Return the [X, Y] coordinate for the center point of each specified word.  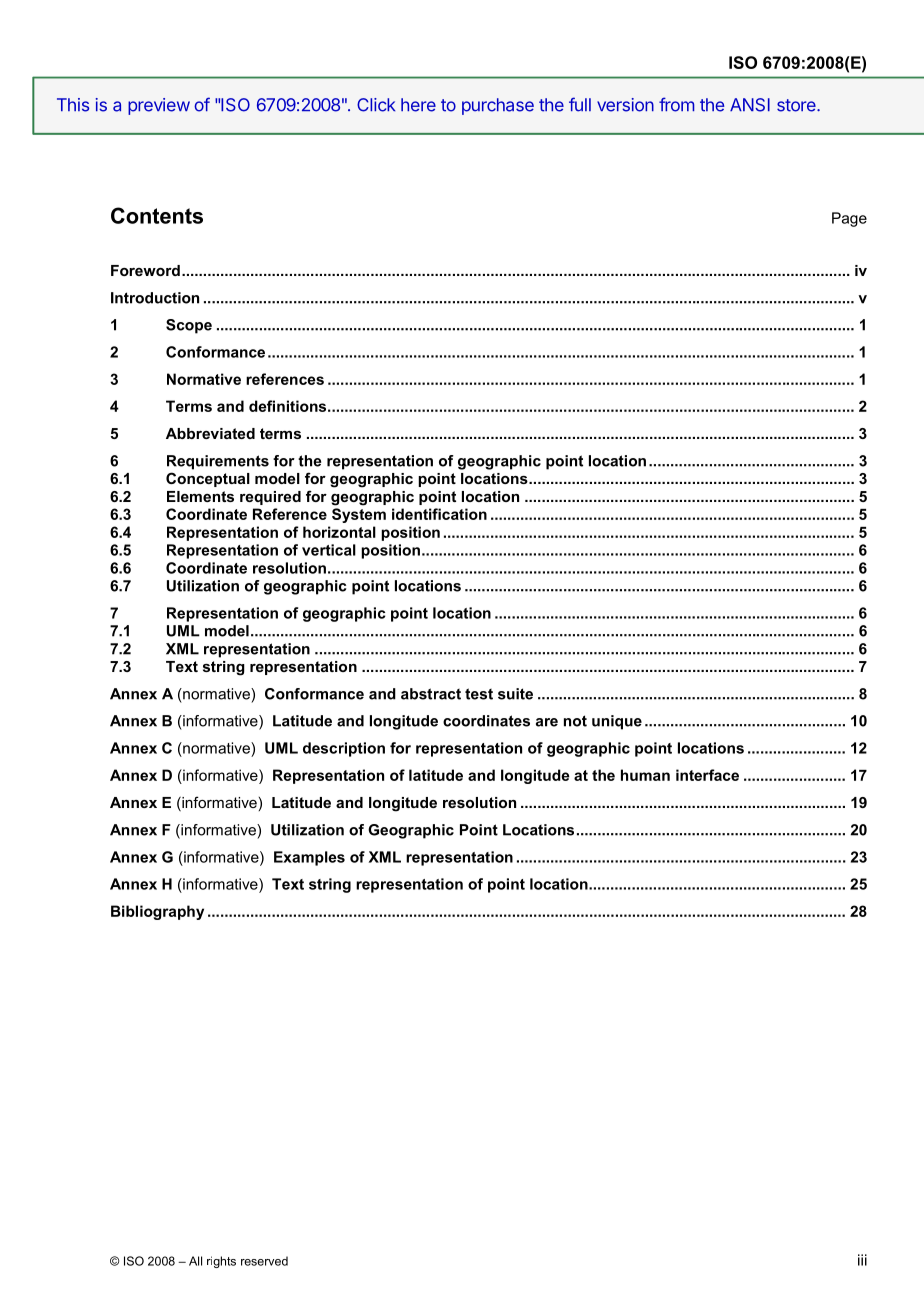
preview [159, 106]
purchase [498, 106]
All [195, 1261]
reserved [264, 1261]
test [479, 694]
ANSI [750, 105]
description [344, 749]
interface [707, 775]
